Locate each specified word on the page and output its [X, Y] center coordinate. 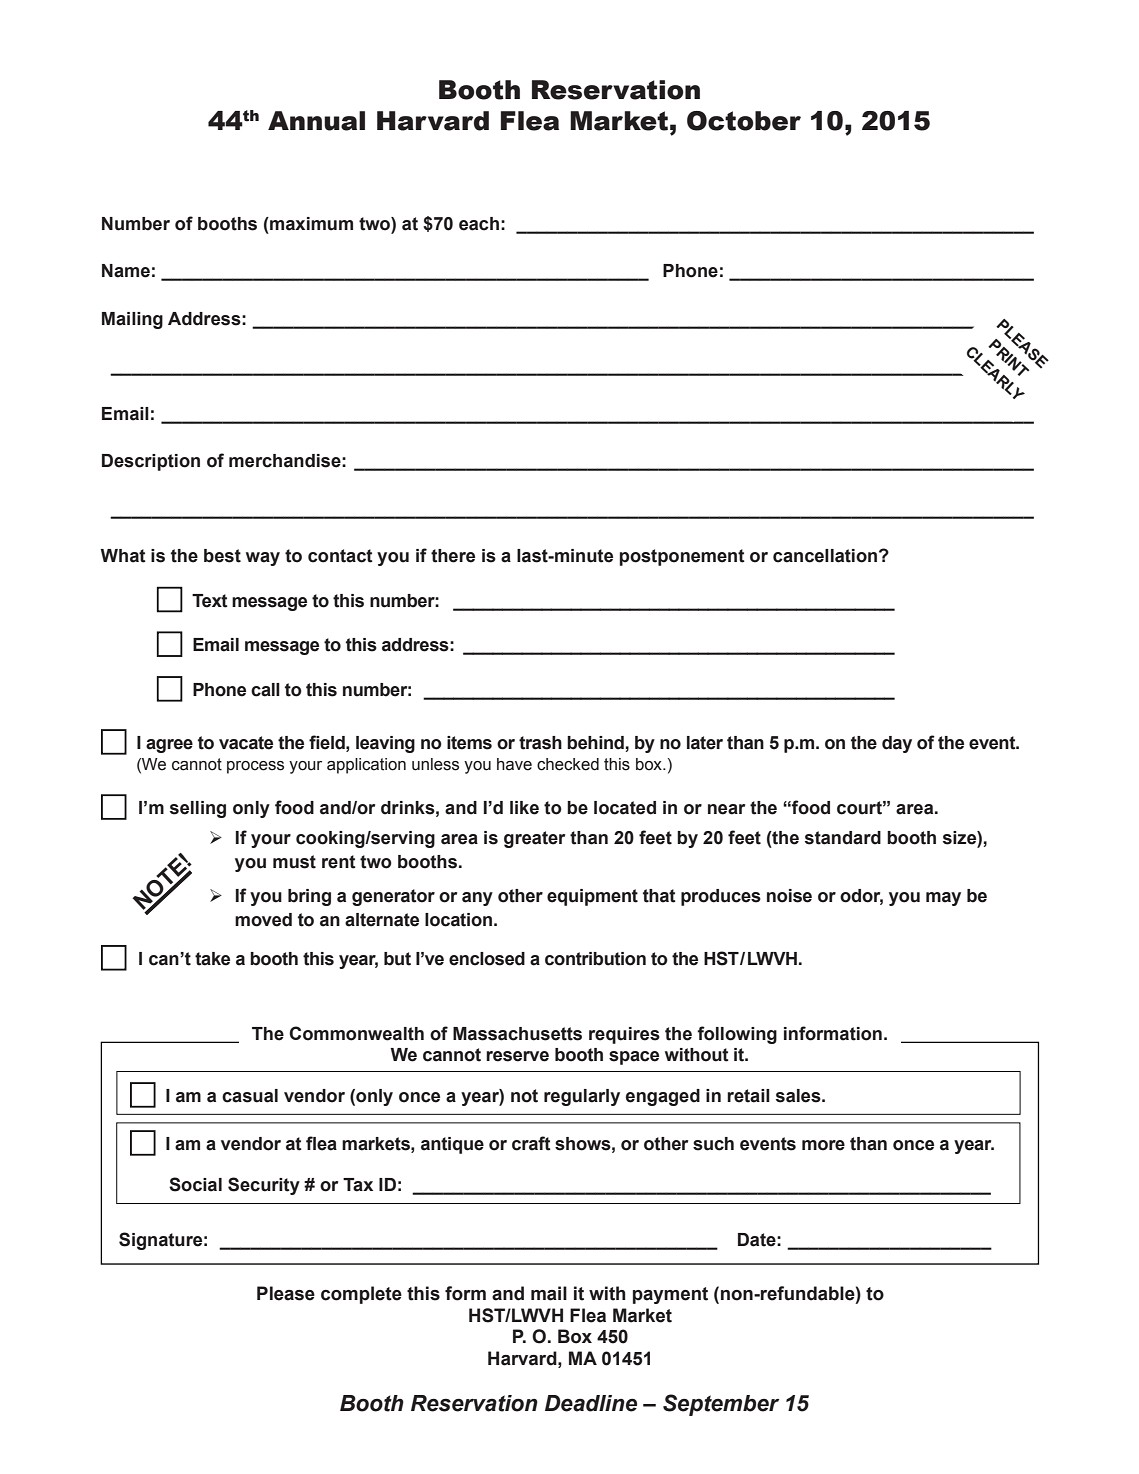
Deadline [591, 1403]
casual [250, 1096]
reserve [517, 1056]
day [897, 744]
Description [151, 462]
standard [843, 838]
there [453, 556]
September [721, 1405]
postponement [682, 557]
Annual [316, 121]
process [255, 767]
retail [748, 1096]
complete [361, 1295]
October [744, 121]
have [514, 764]
